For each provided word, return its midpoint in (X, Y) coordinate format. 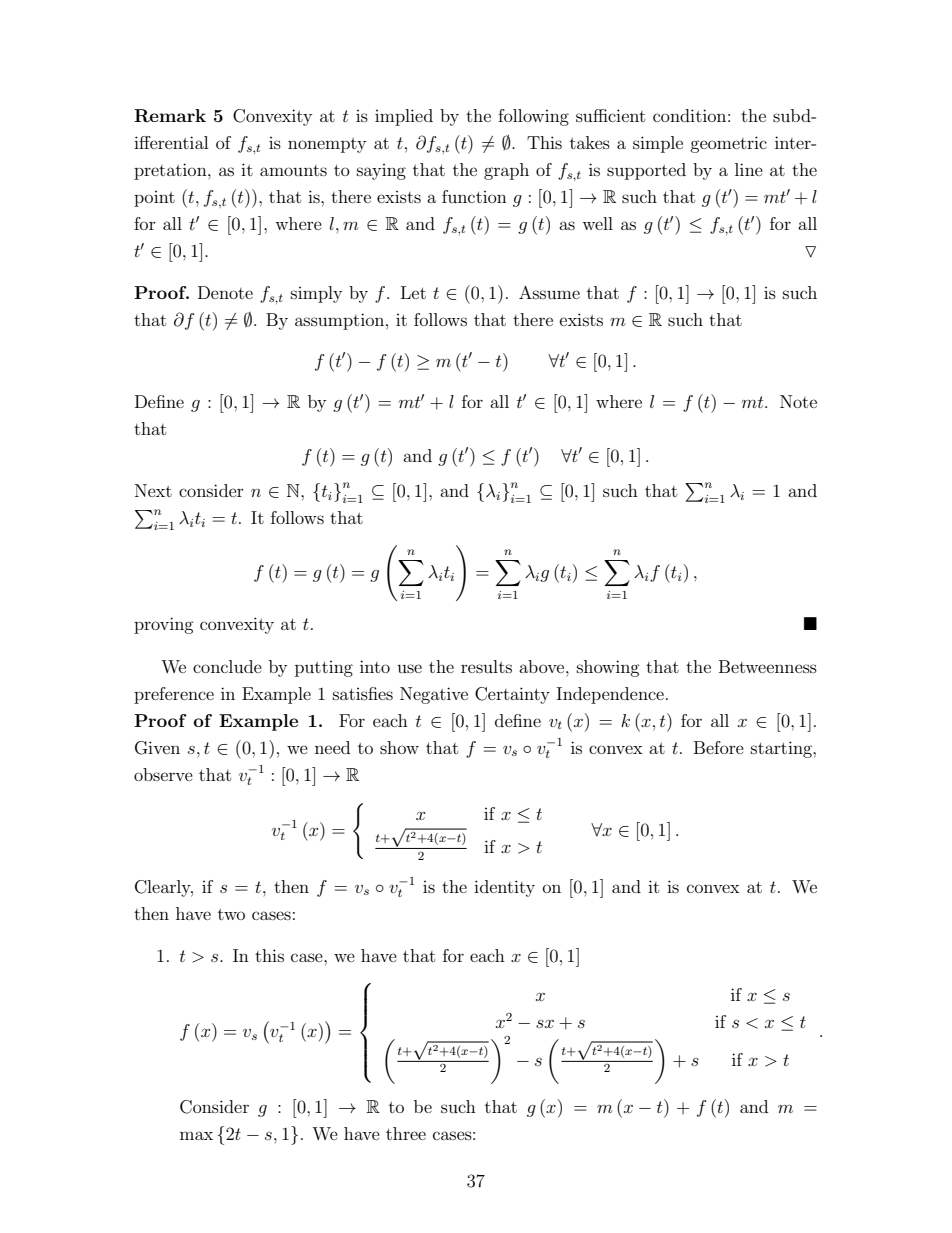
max (196, 1135)
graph (506, 171)
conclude (227, 666)
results (486, 666)
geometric (728, 144)
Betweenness (768, 666)
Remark (170, 116)
